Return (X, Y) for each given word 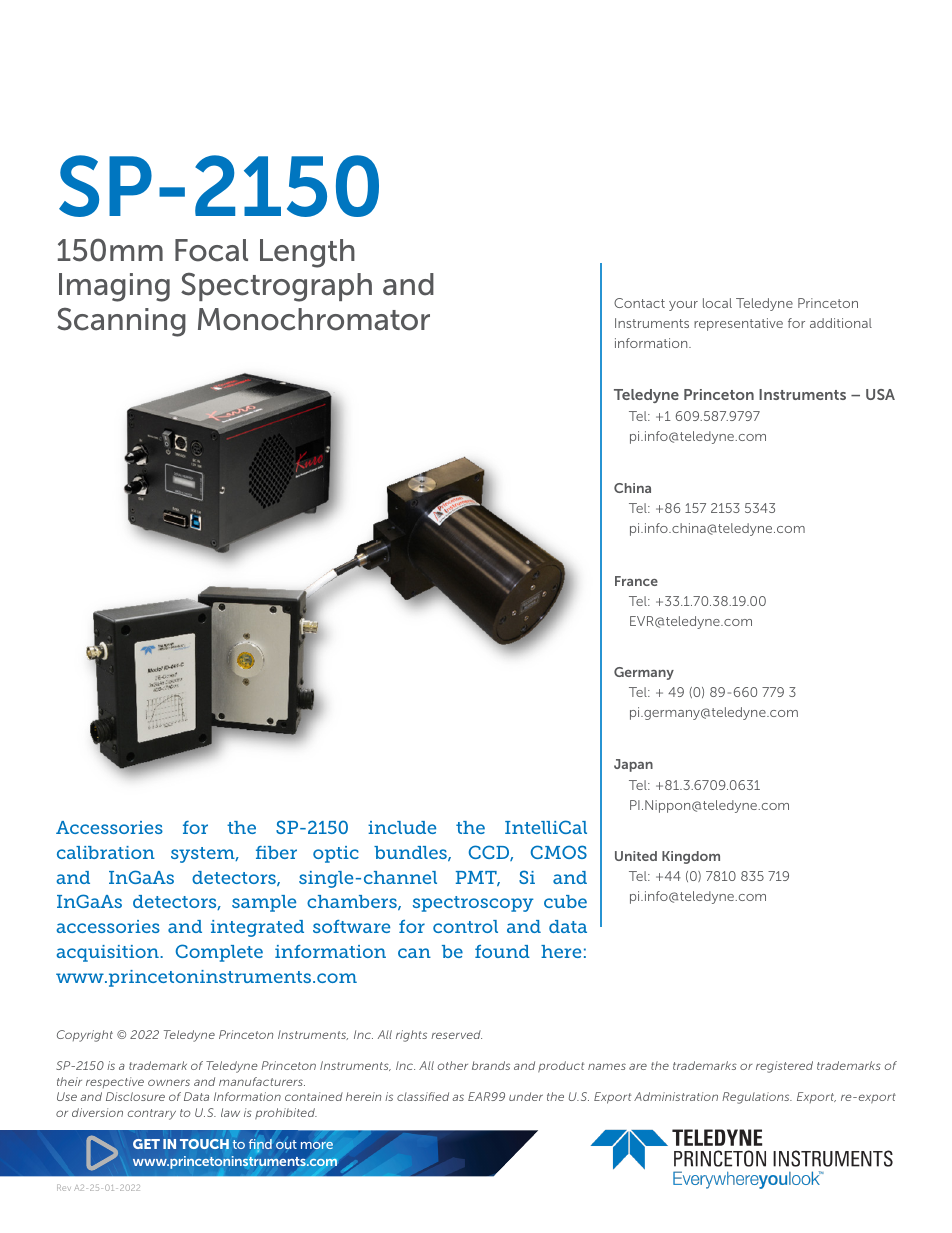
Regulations (757, 1098)
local (717, 303)
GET (146, 1144)
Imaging (114, 287)
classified (423, 1096)
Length (307, 253)
